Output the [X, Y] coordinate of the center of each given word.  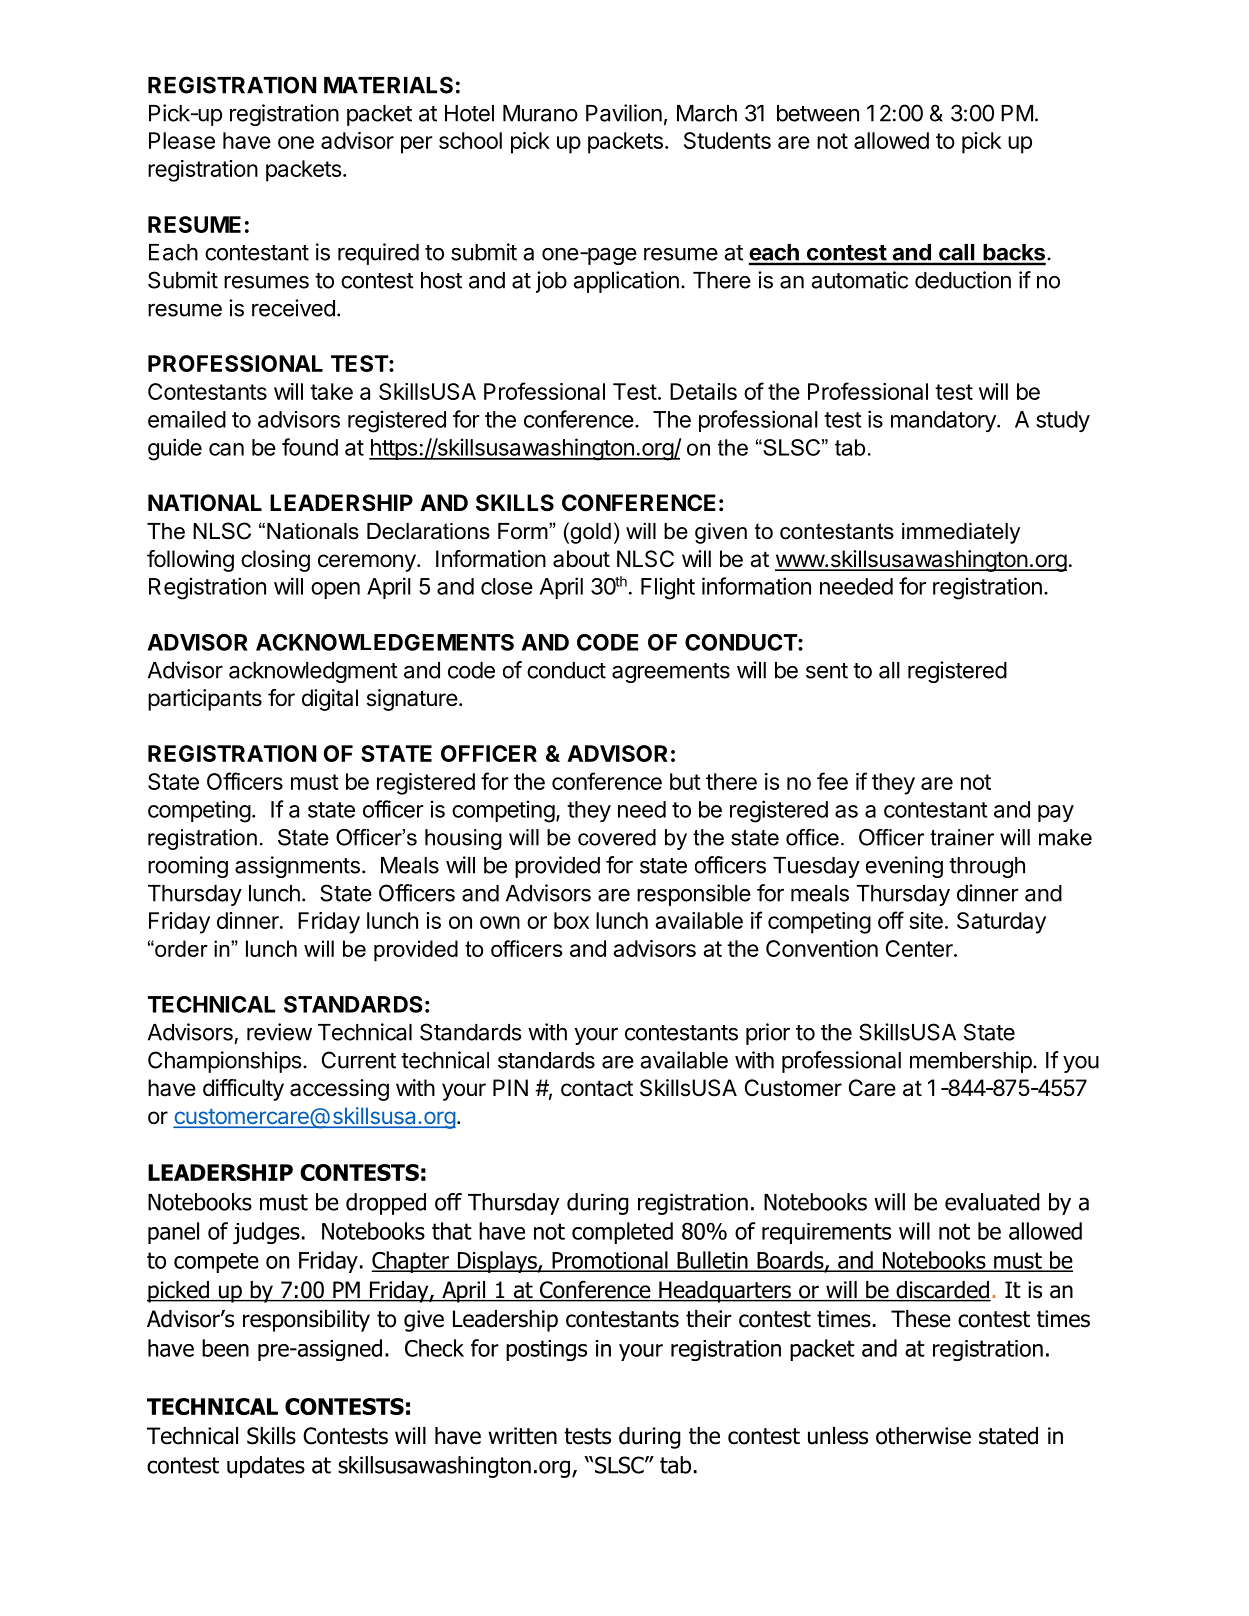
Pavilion [624, 113]
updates [266, 1467]
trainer [962, 837]
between [818, 113]
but [685, 781]
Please [182, 140]
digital [330, 700]
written [522, 1436]
